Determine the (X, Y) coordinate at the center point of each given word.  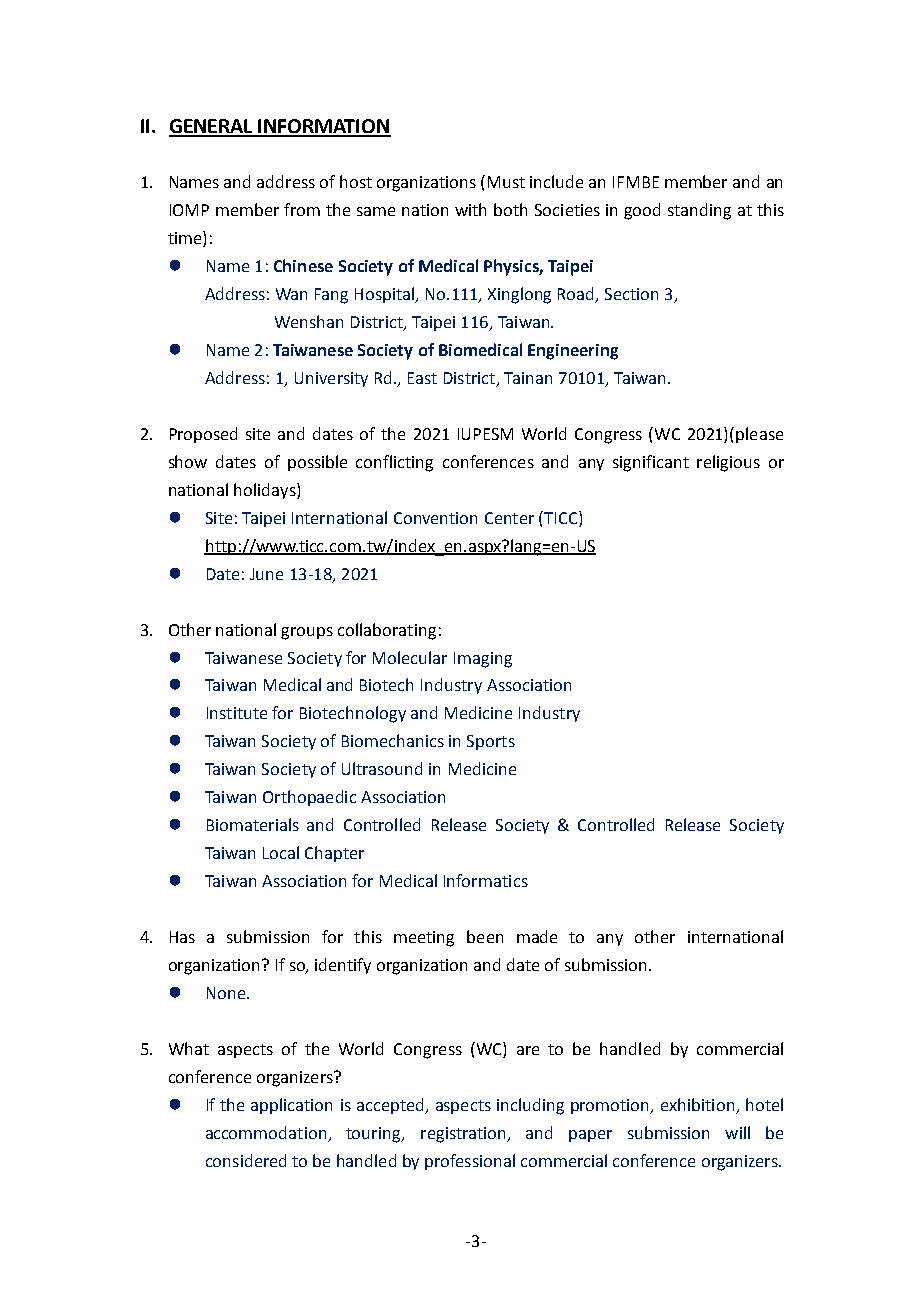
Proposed (203, 435)
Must (506, 182)
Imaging (483, 660)
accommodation (267, 1134)
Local (281, 852)
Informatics (486, 880)
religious (728, 463)
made (537, 936)
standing (699, 211)
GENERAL (212, 127)
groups (307, 633)
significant (651, 463)
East (422, 378)
